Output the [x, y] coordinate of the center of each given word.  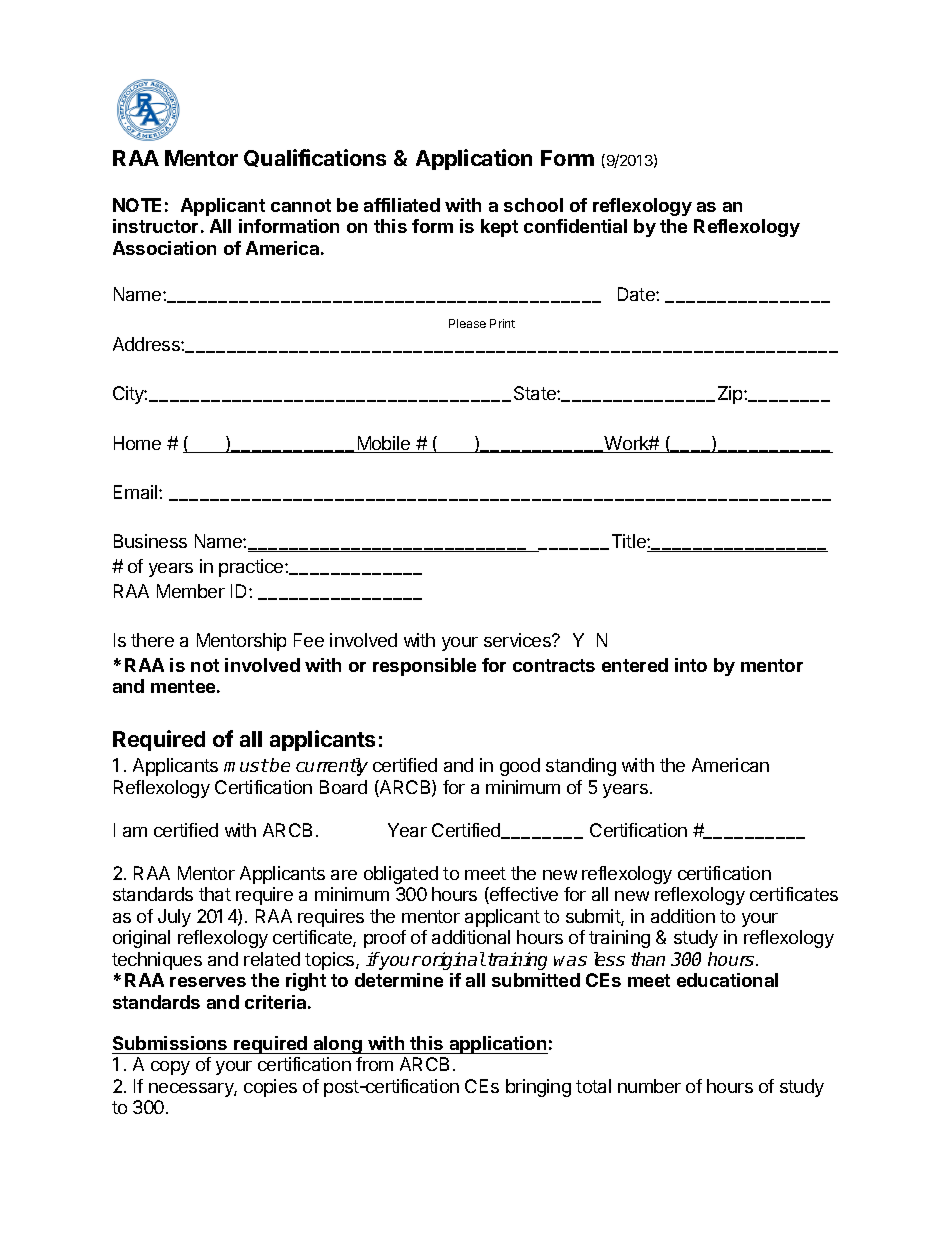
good [520, 767]
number [649, 1086]
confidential [575, 226]
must [246, 765]
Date [637, 294]
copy [170, 1068]
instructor [155, 226]
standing [581, 767]
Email [137, 492]
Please [467, 323]
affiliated [402, 205]
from [374, 1064]
